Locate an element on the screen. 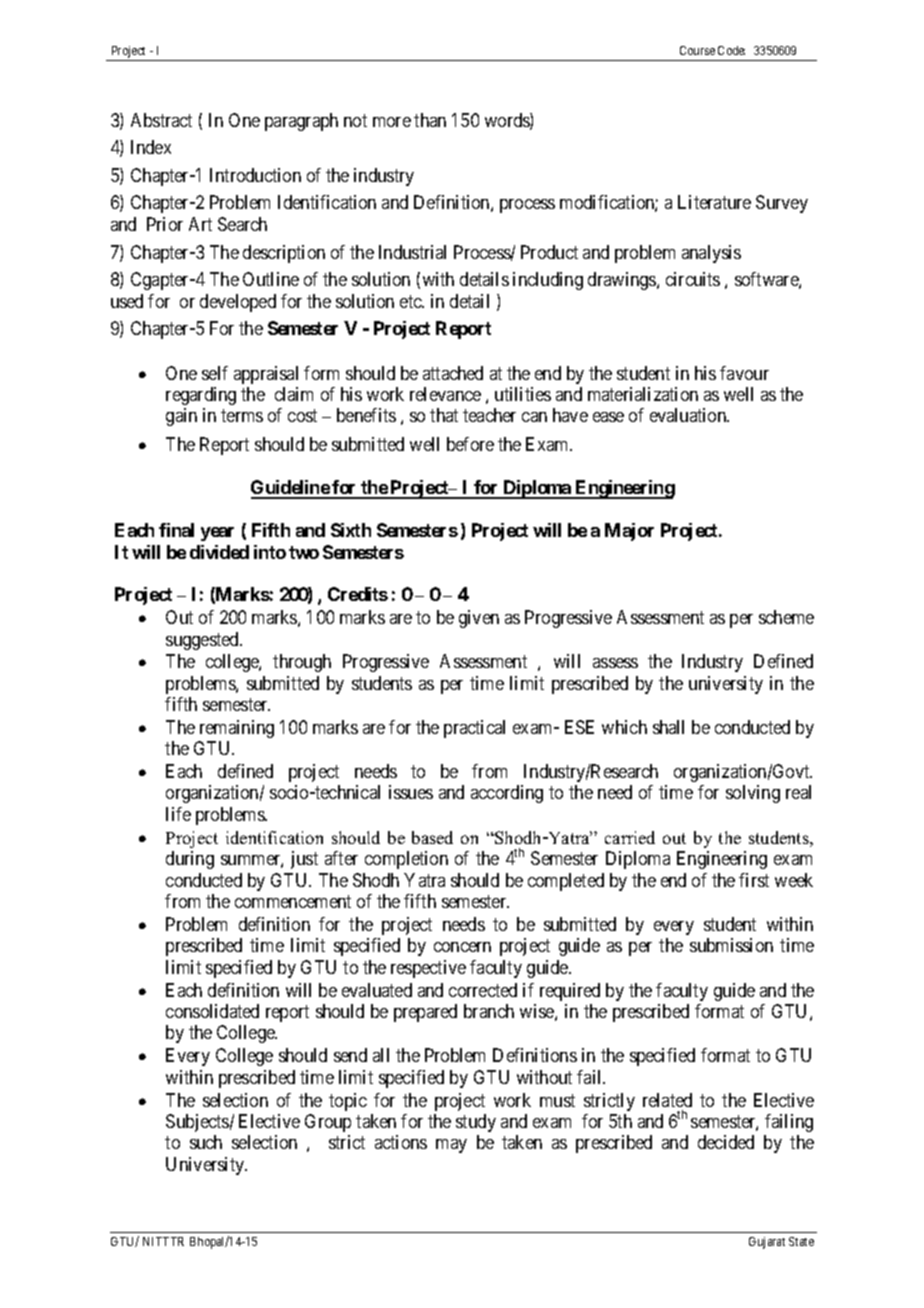 This screenshot has width=924, height=1308. Abstract is located at coordinates (161, 120).
